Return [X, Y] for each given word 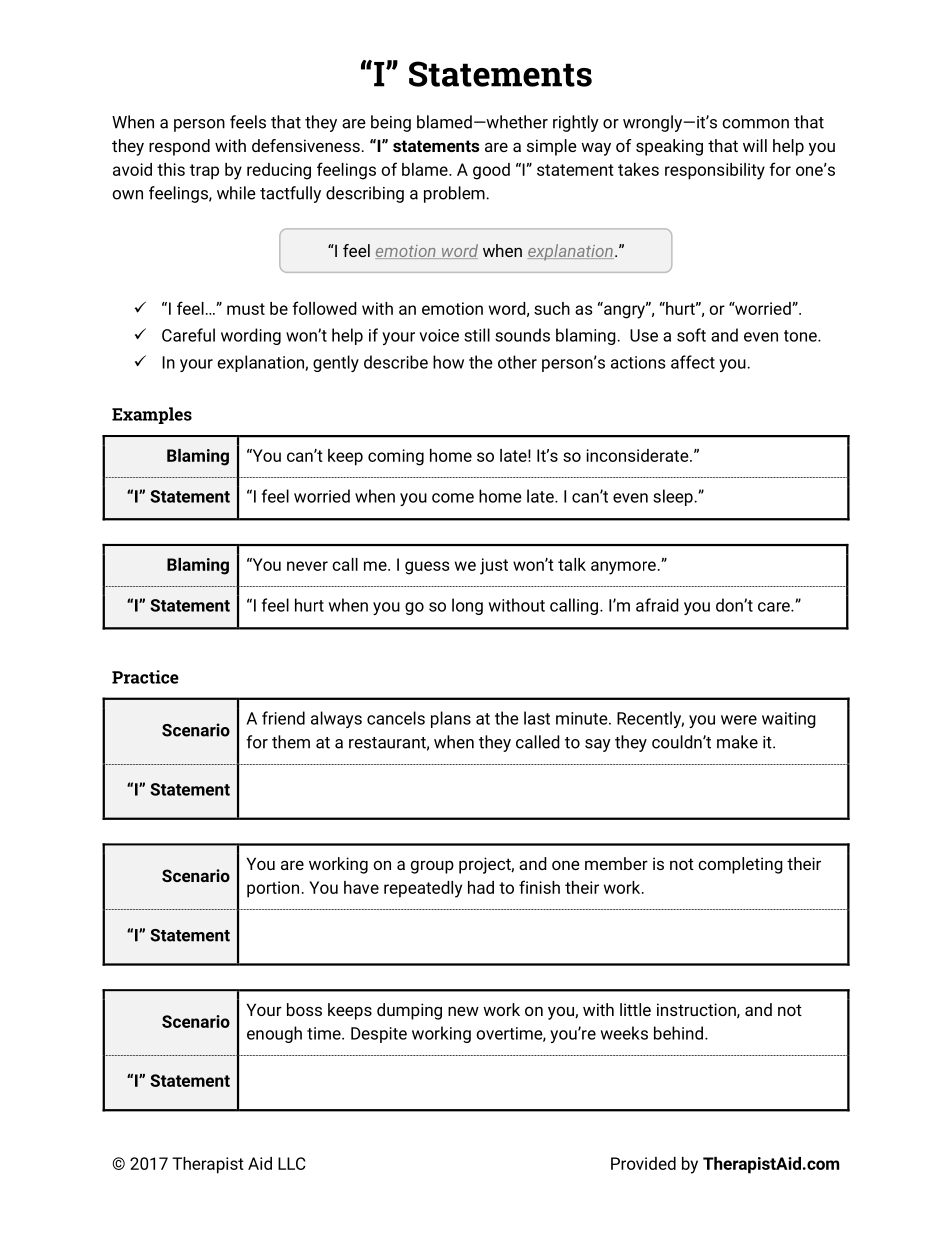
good [491, 171]
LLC [292, 1163]
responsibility [715, 171]
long [467, 606]
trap [204, 172]
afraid [657, 605]
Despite [379, 1035]
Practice [145, 677]
